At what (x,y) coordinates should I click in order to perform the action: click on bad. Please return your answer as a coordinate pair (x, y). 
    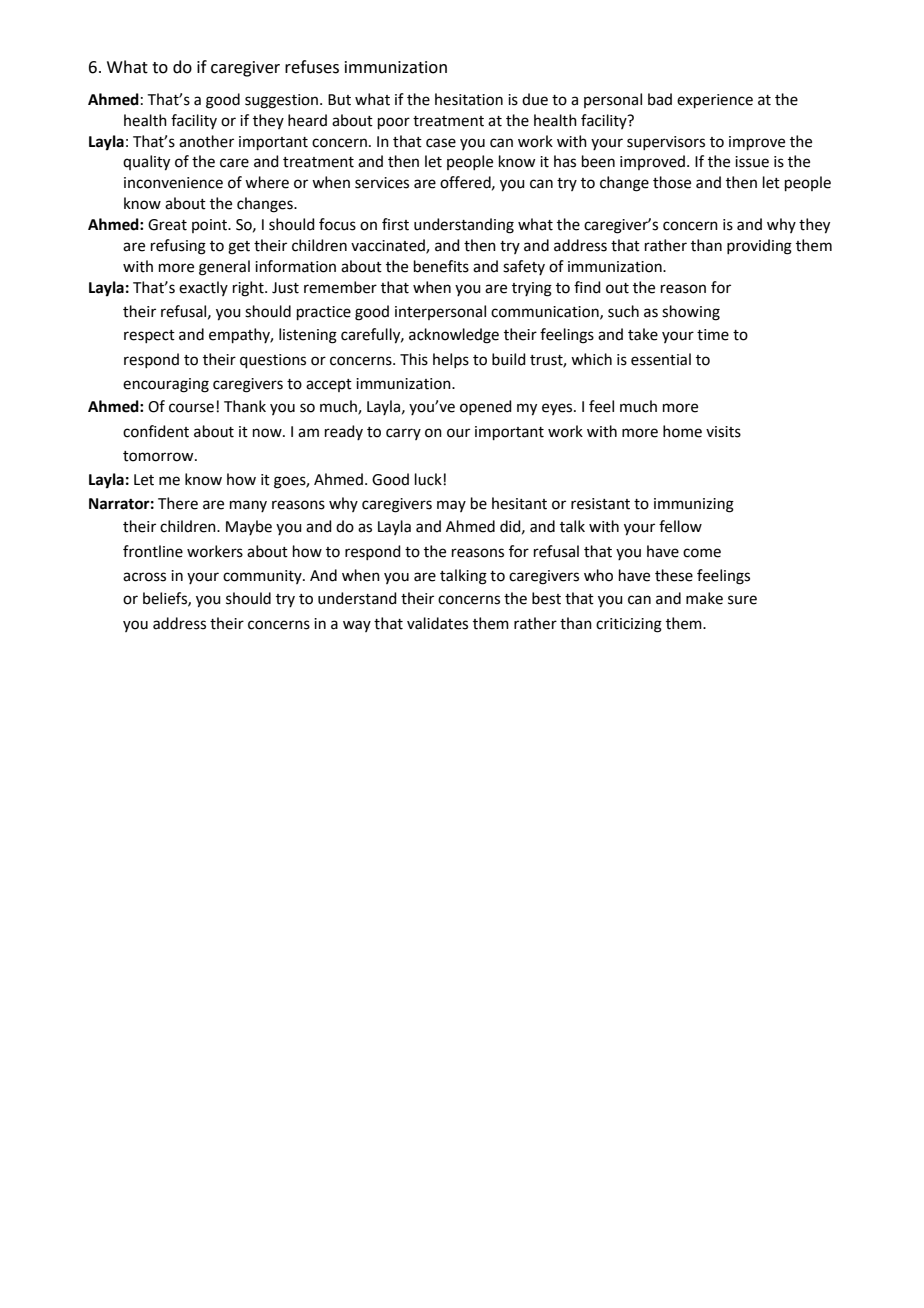
    Looking at the image, I should click on (660, 99).
